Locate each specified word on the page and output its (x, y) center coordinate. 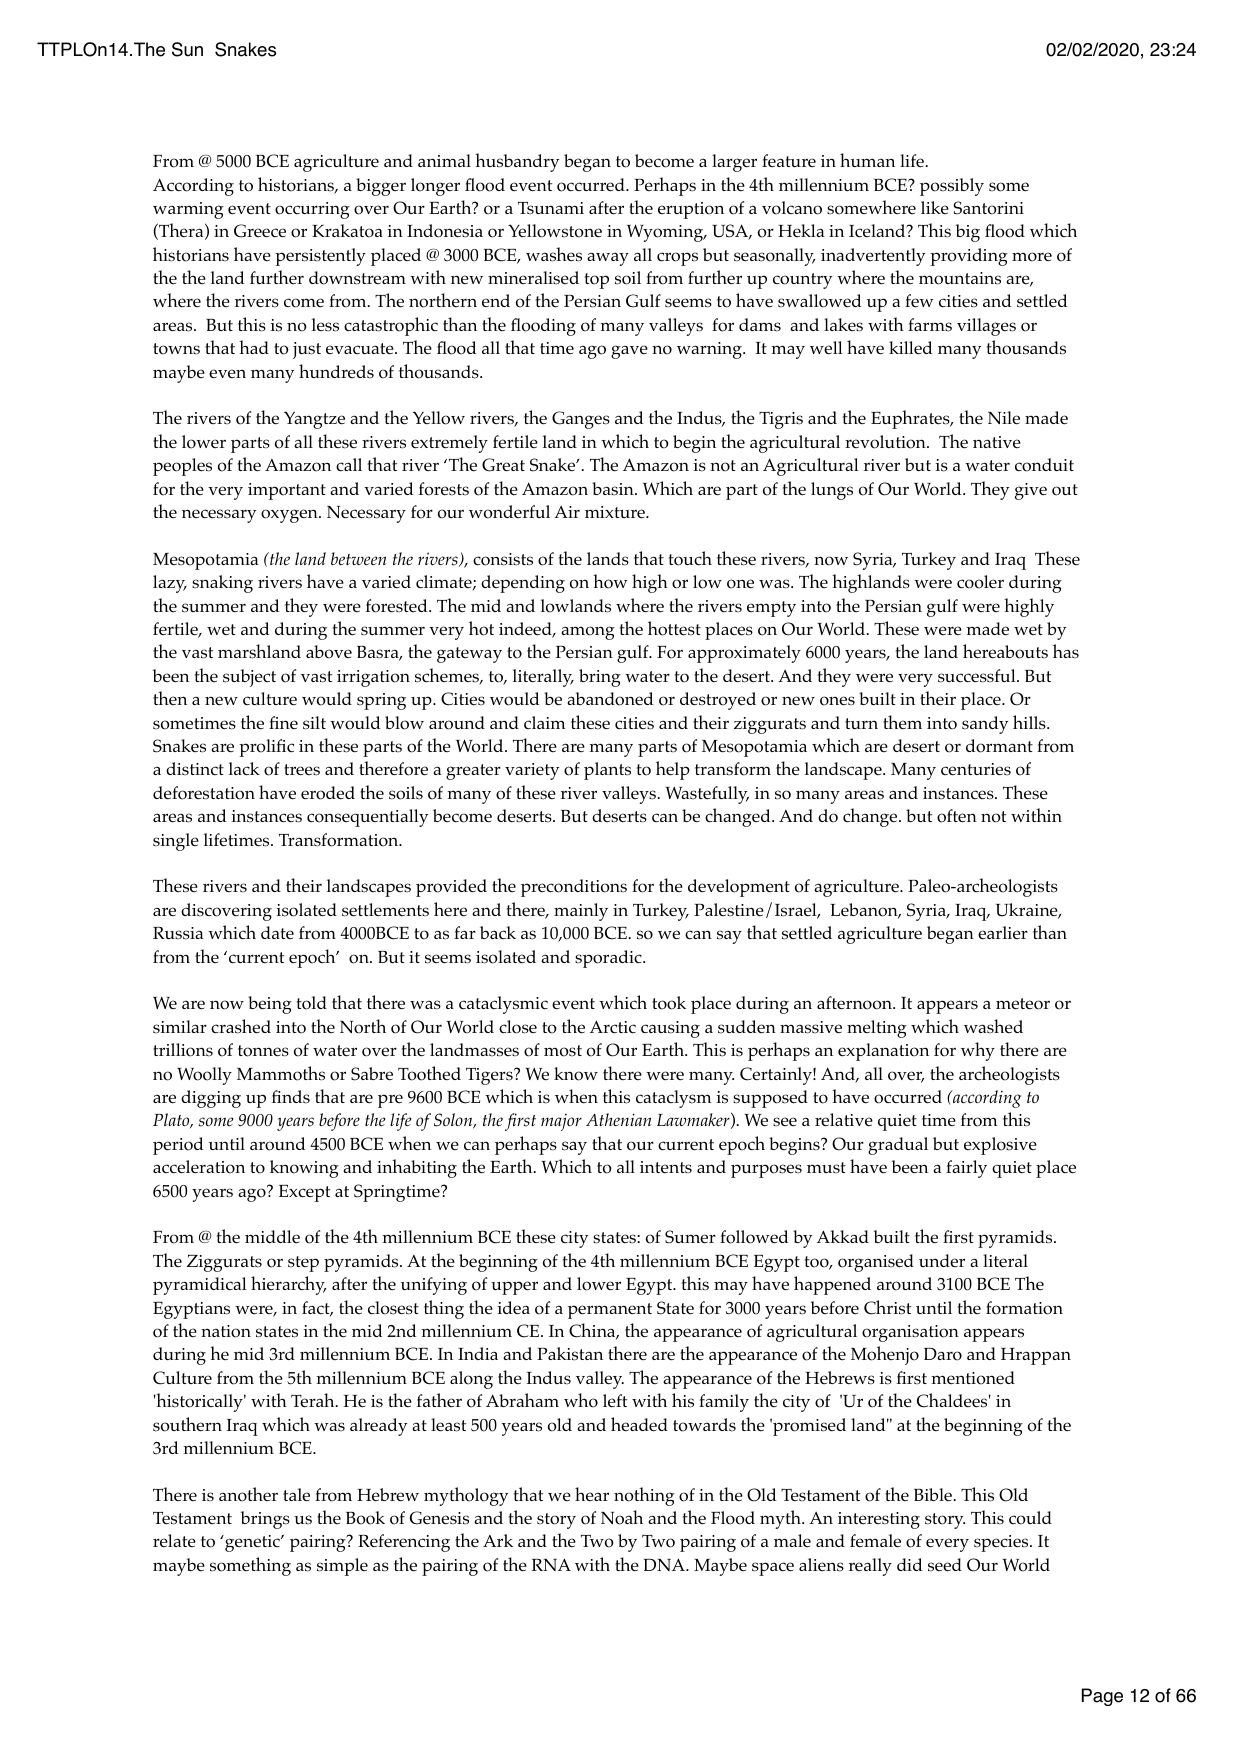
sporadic (609, 959)
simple (342, 1567)
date (277, 932)
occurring (312, 210)
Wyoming (666, 233)
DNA (665, 1564)
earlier (1003, 932)
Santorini (988, 208)
